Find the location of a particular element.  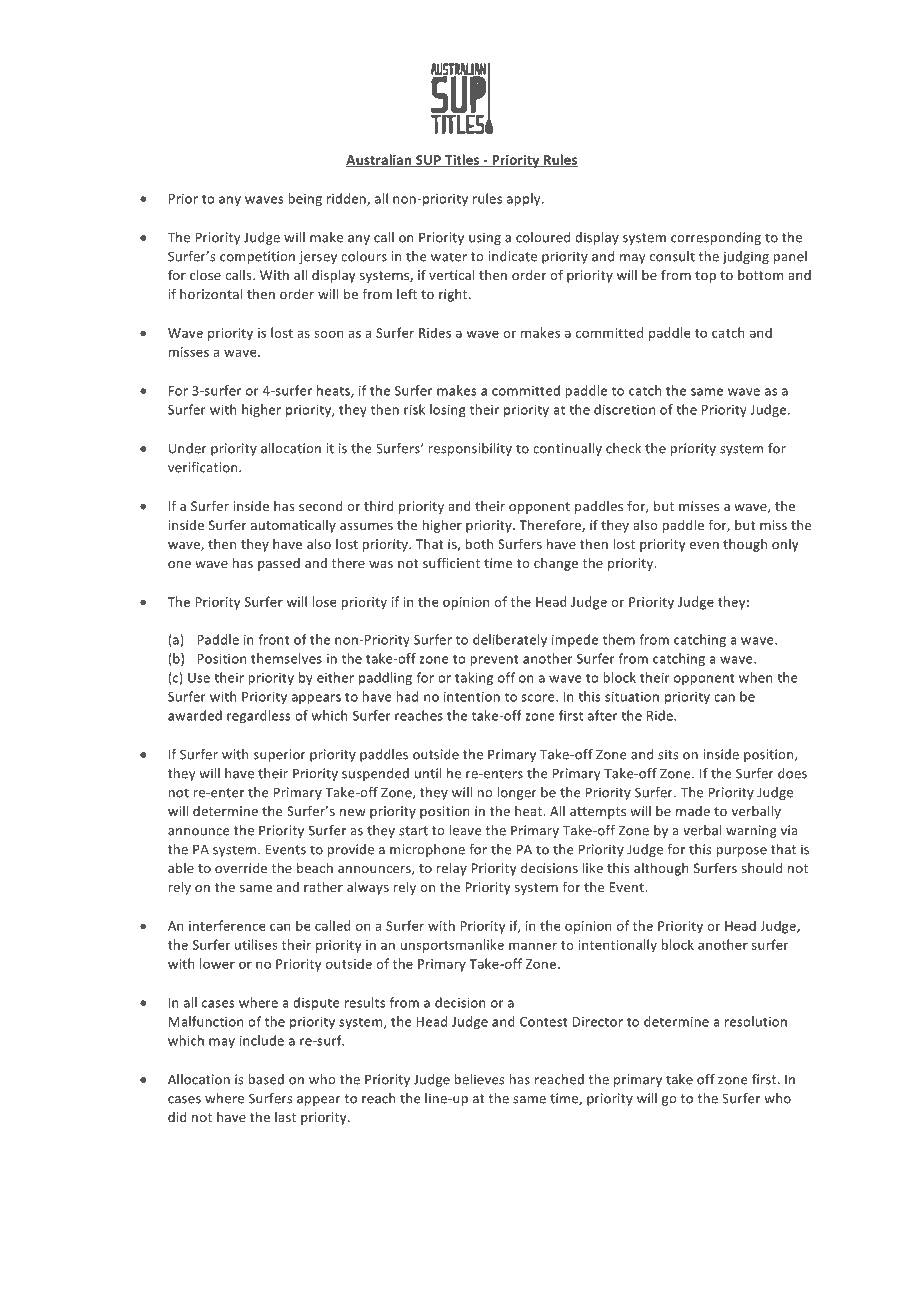

apply is located at coordinates (525, 199).
